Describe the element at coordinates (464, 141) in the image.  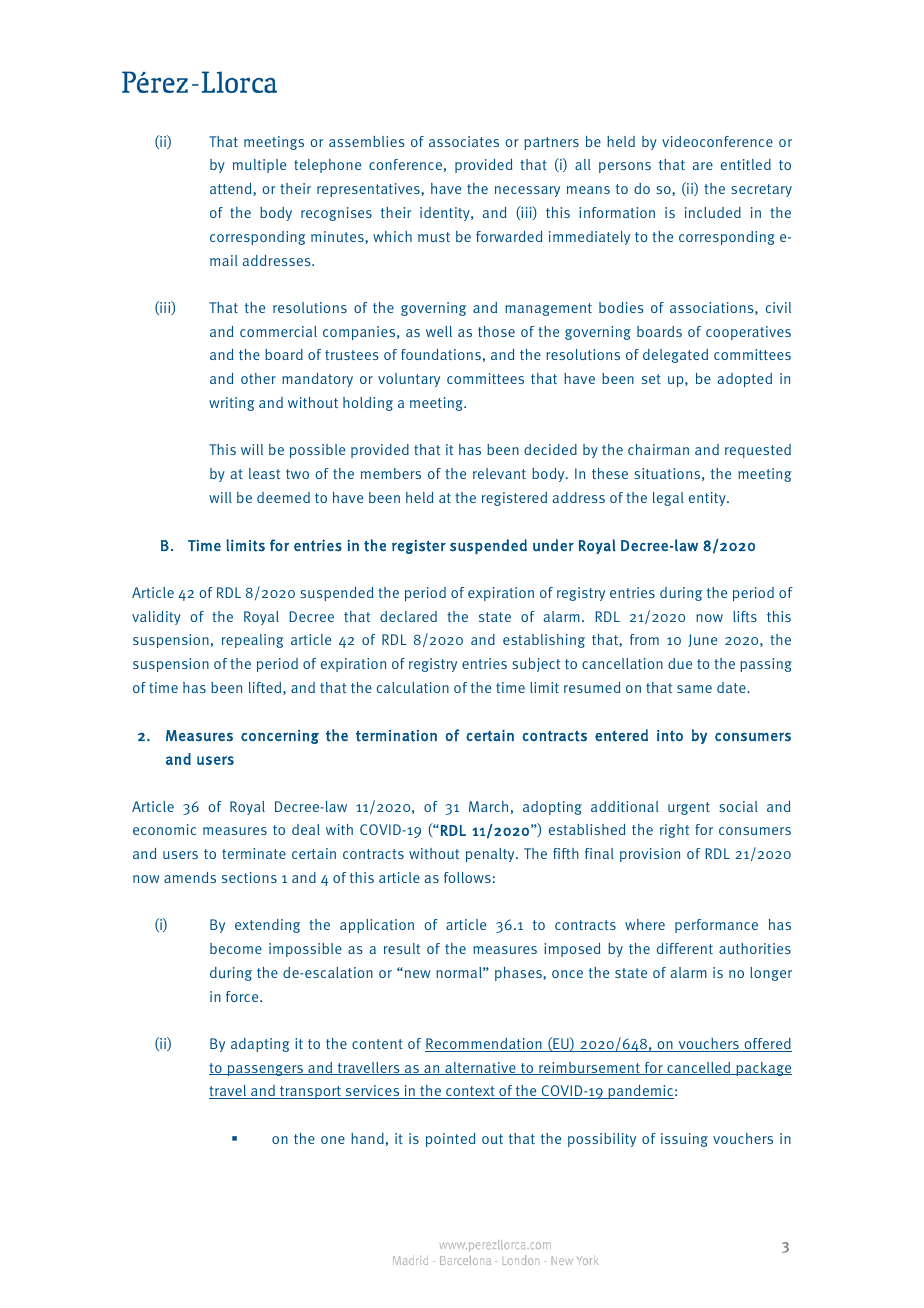
I see `associates` at that location.
